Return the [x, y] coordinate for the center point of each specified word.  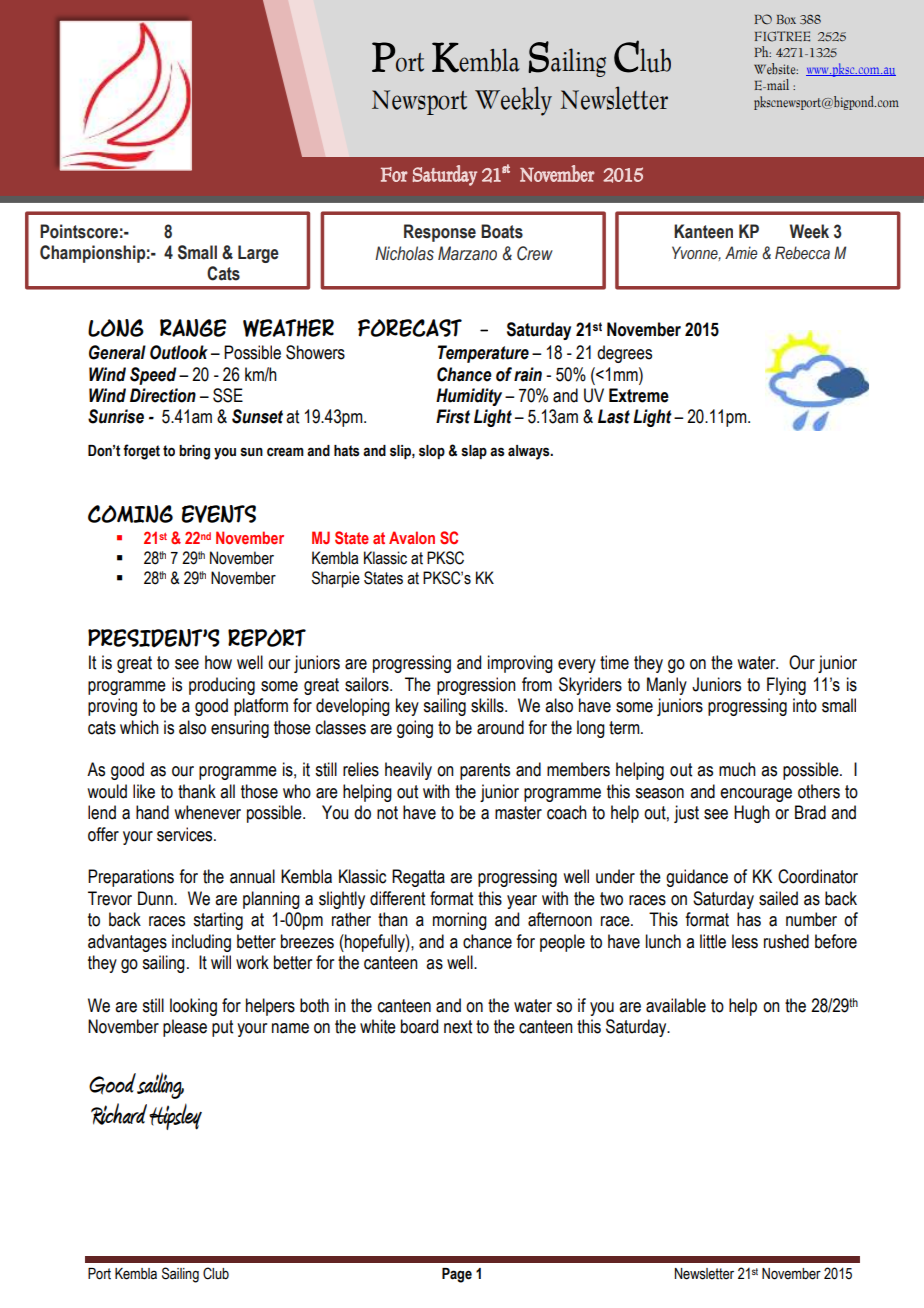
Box [786, 19]
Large [258, 254]
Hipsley [175, 1116]
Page [457, 1275]
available [676, 1005]
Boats [502, 231]
